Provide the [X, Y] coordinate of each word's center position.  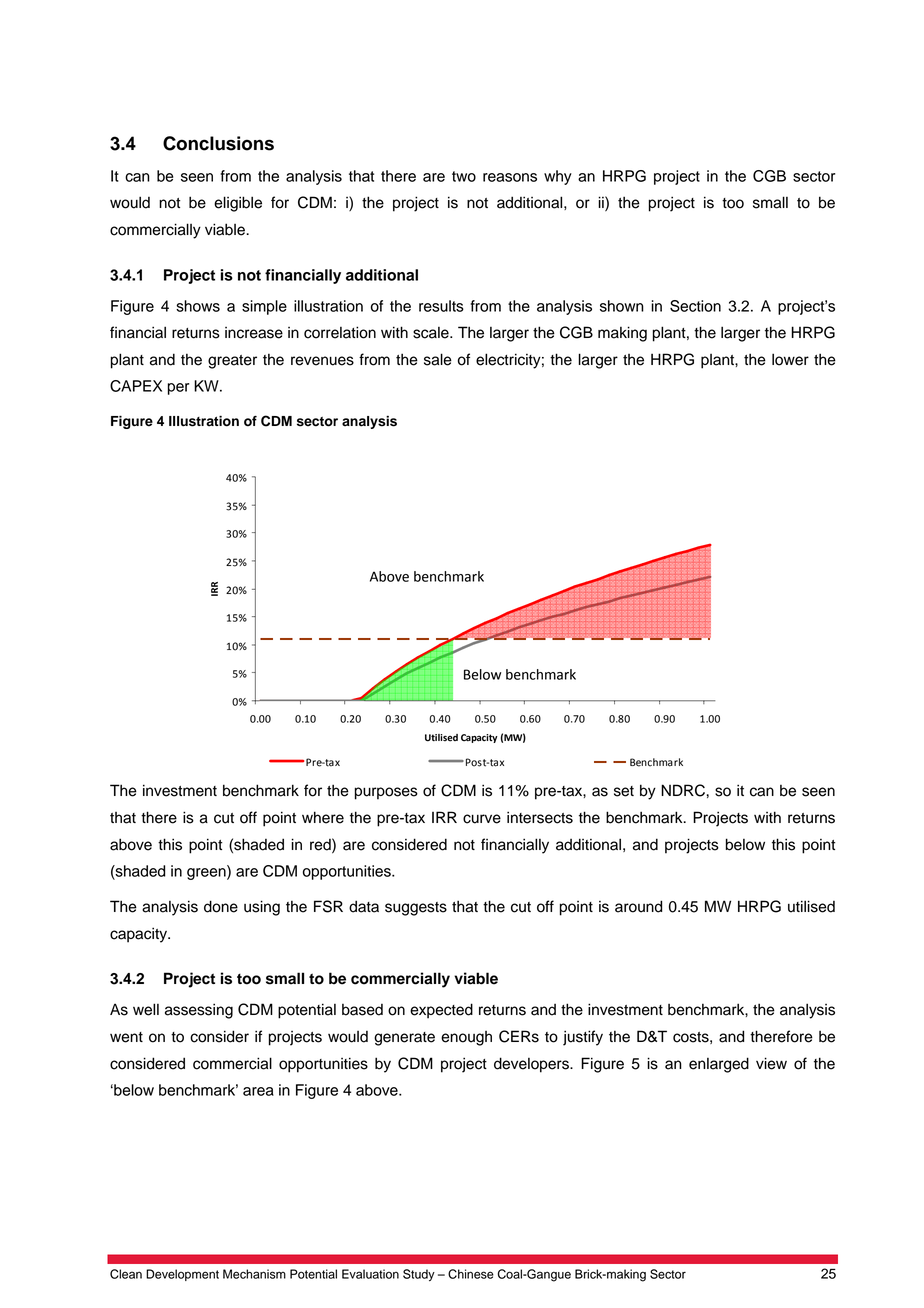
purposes [386, 793]
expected [441, 1011]
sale [438, 359]
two [464, 176]
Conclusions [218, 143]
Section [695, 306]
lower [790, 359]
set [624, 791]
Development [182, 1275]
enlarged [719, 1065]
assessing [199, 1011]
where [323, 817]
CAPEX [136, 386]
